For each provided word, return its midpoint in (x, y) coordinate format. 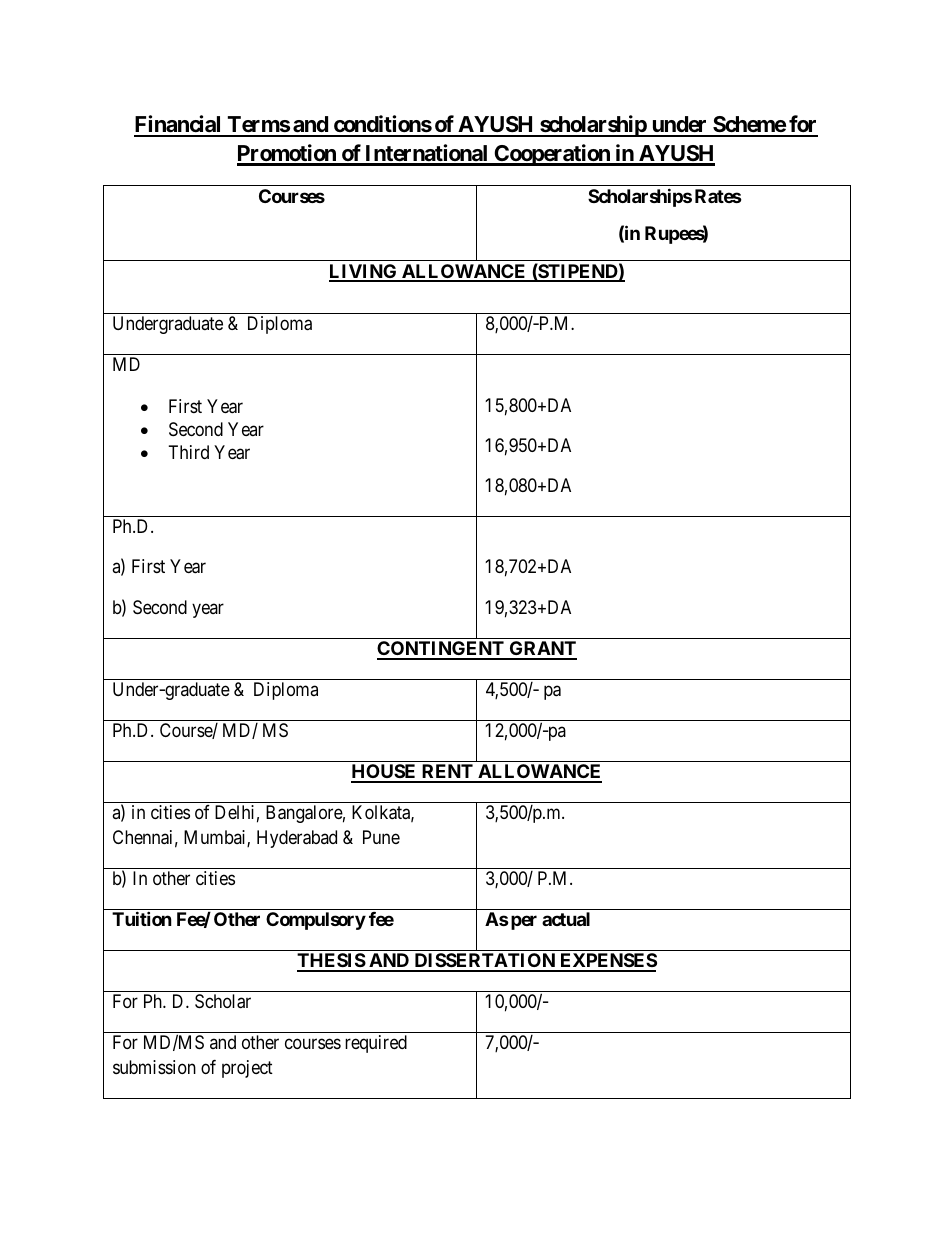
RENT (447, 773)
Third (189, 452)
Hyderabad (297, 839)
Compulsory (316, 921)
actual (566, 919)
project (247, 1069)
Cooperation (552, 155)
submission (154, 1067)
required (376, 1044)
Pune (381, 837)
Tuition (142, 918)
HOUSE (385, 773)
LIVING (364, 272)
